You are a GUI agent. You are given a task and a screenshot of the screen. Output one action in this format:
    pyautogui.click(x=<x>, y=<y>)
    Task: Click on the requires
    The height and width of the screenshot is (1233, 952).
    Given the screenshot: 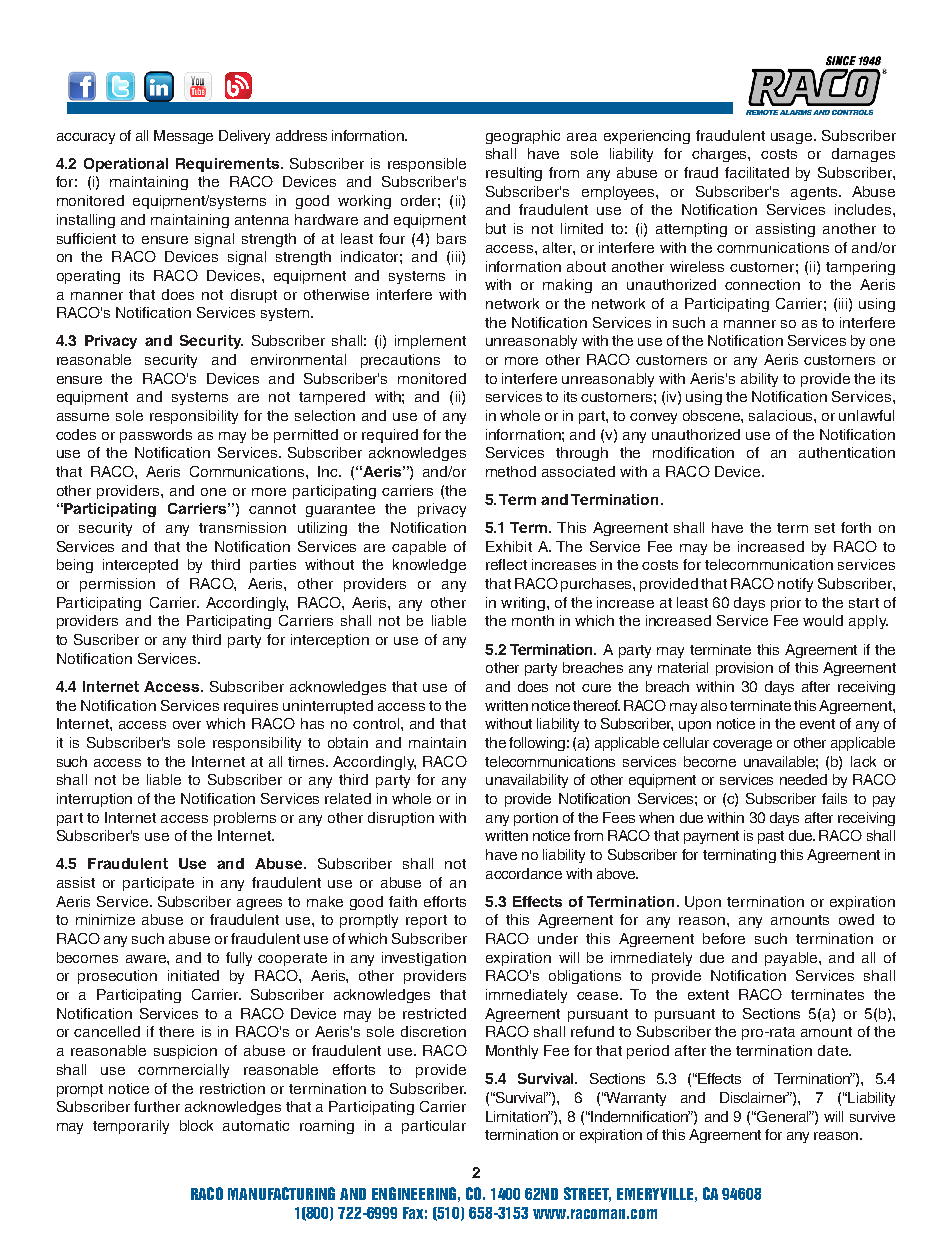 What is the action you would take?
    pyautogui.click(x=251, y=707)
